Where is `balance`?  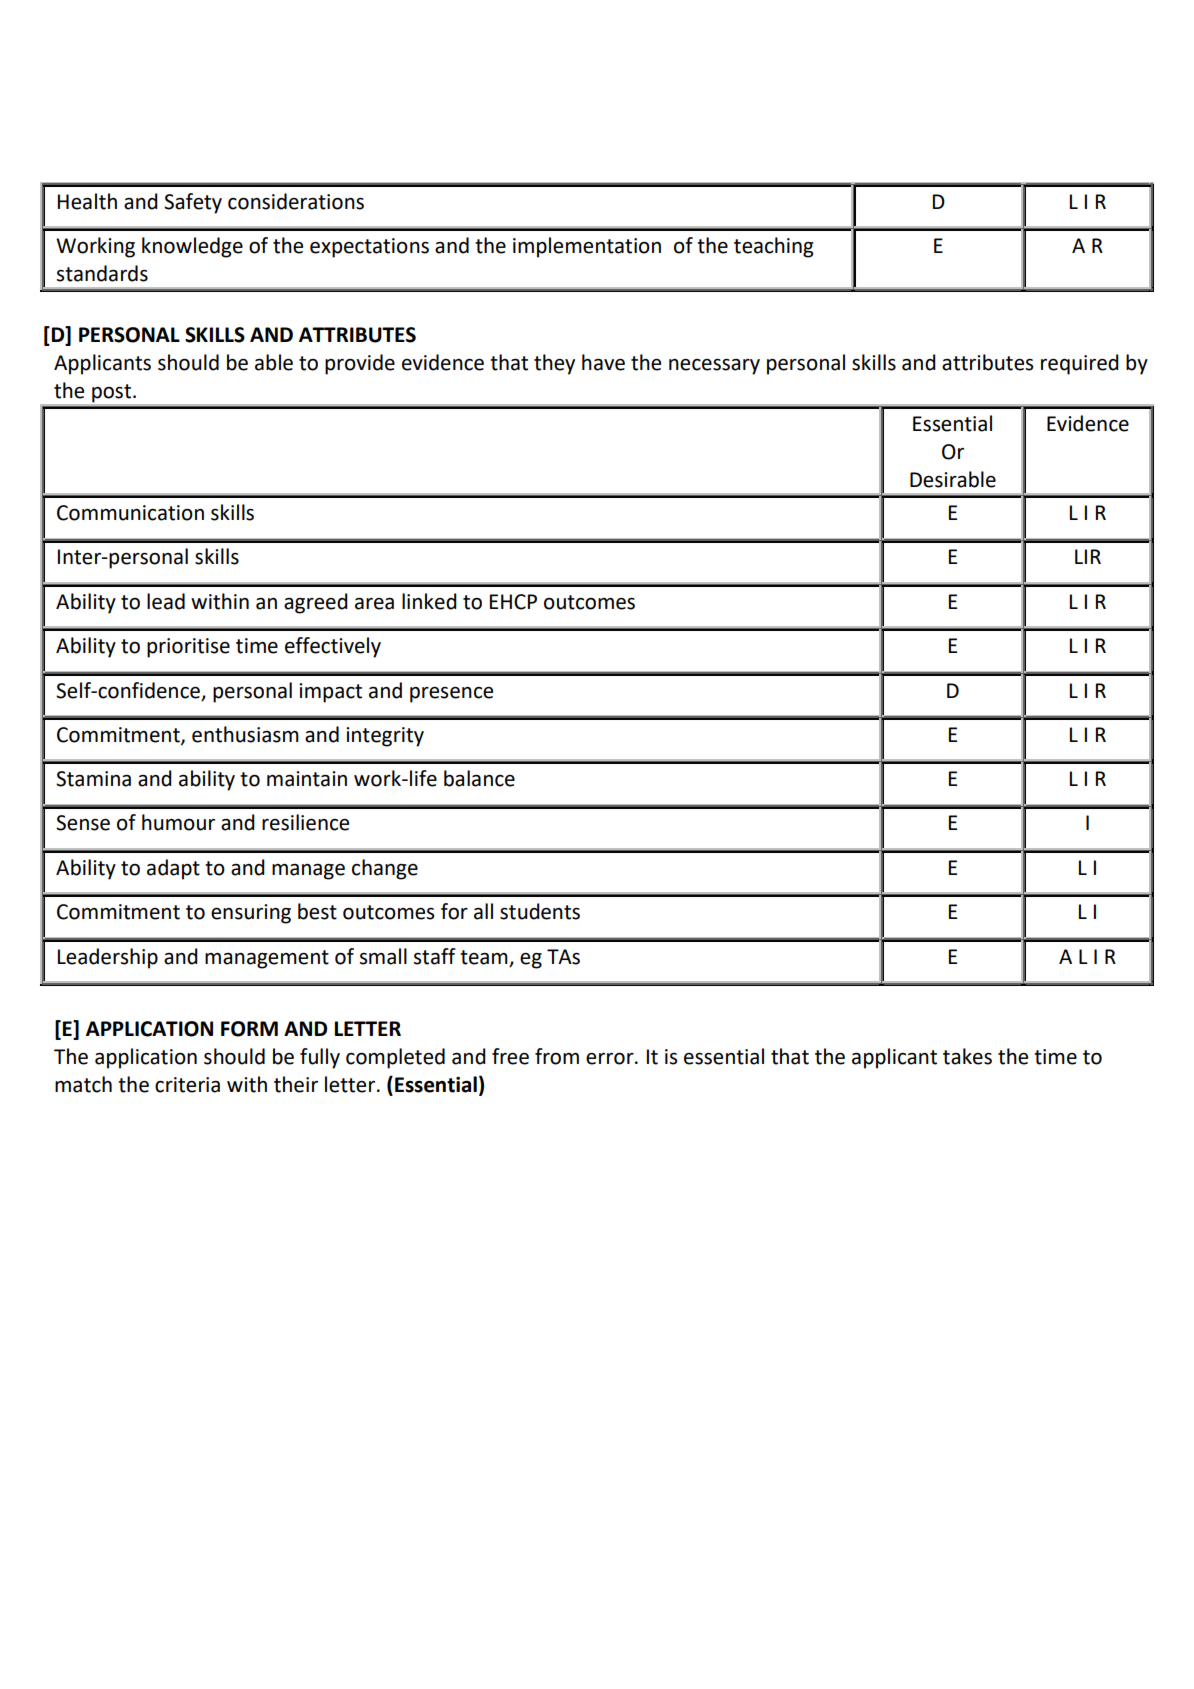
balance is located at coordinates (479, 778).
